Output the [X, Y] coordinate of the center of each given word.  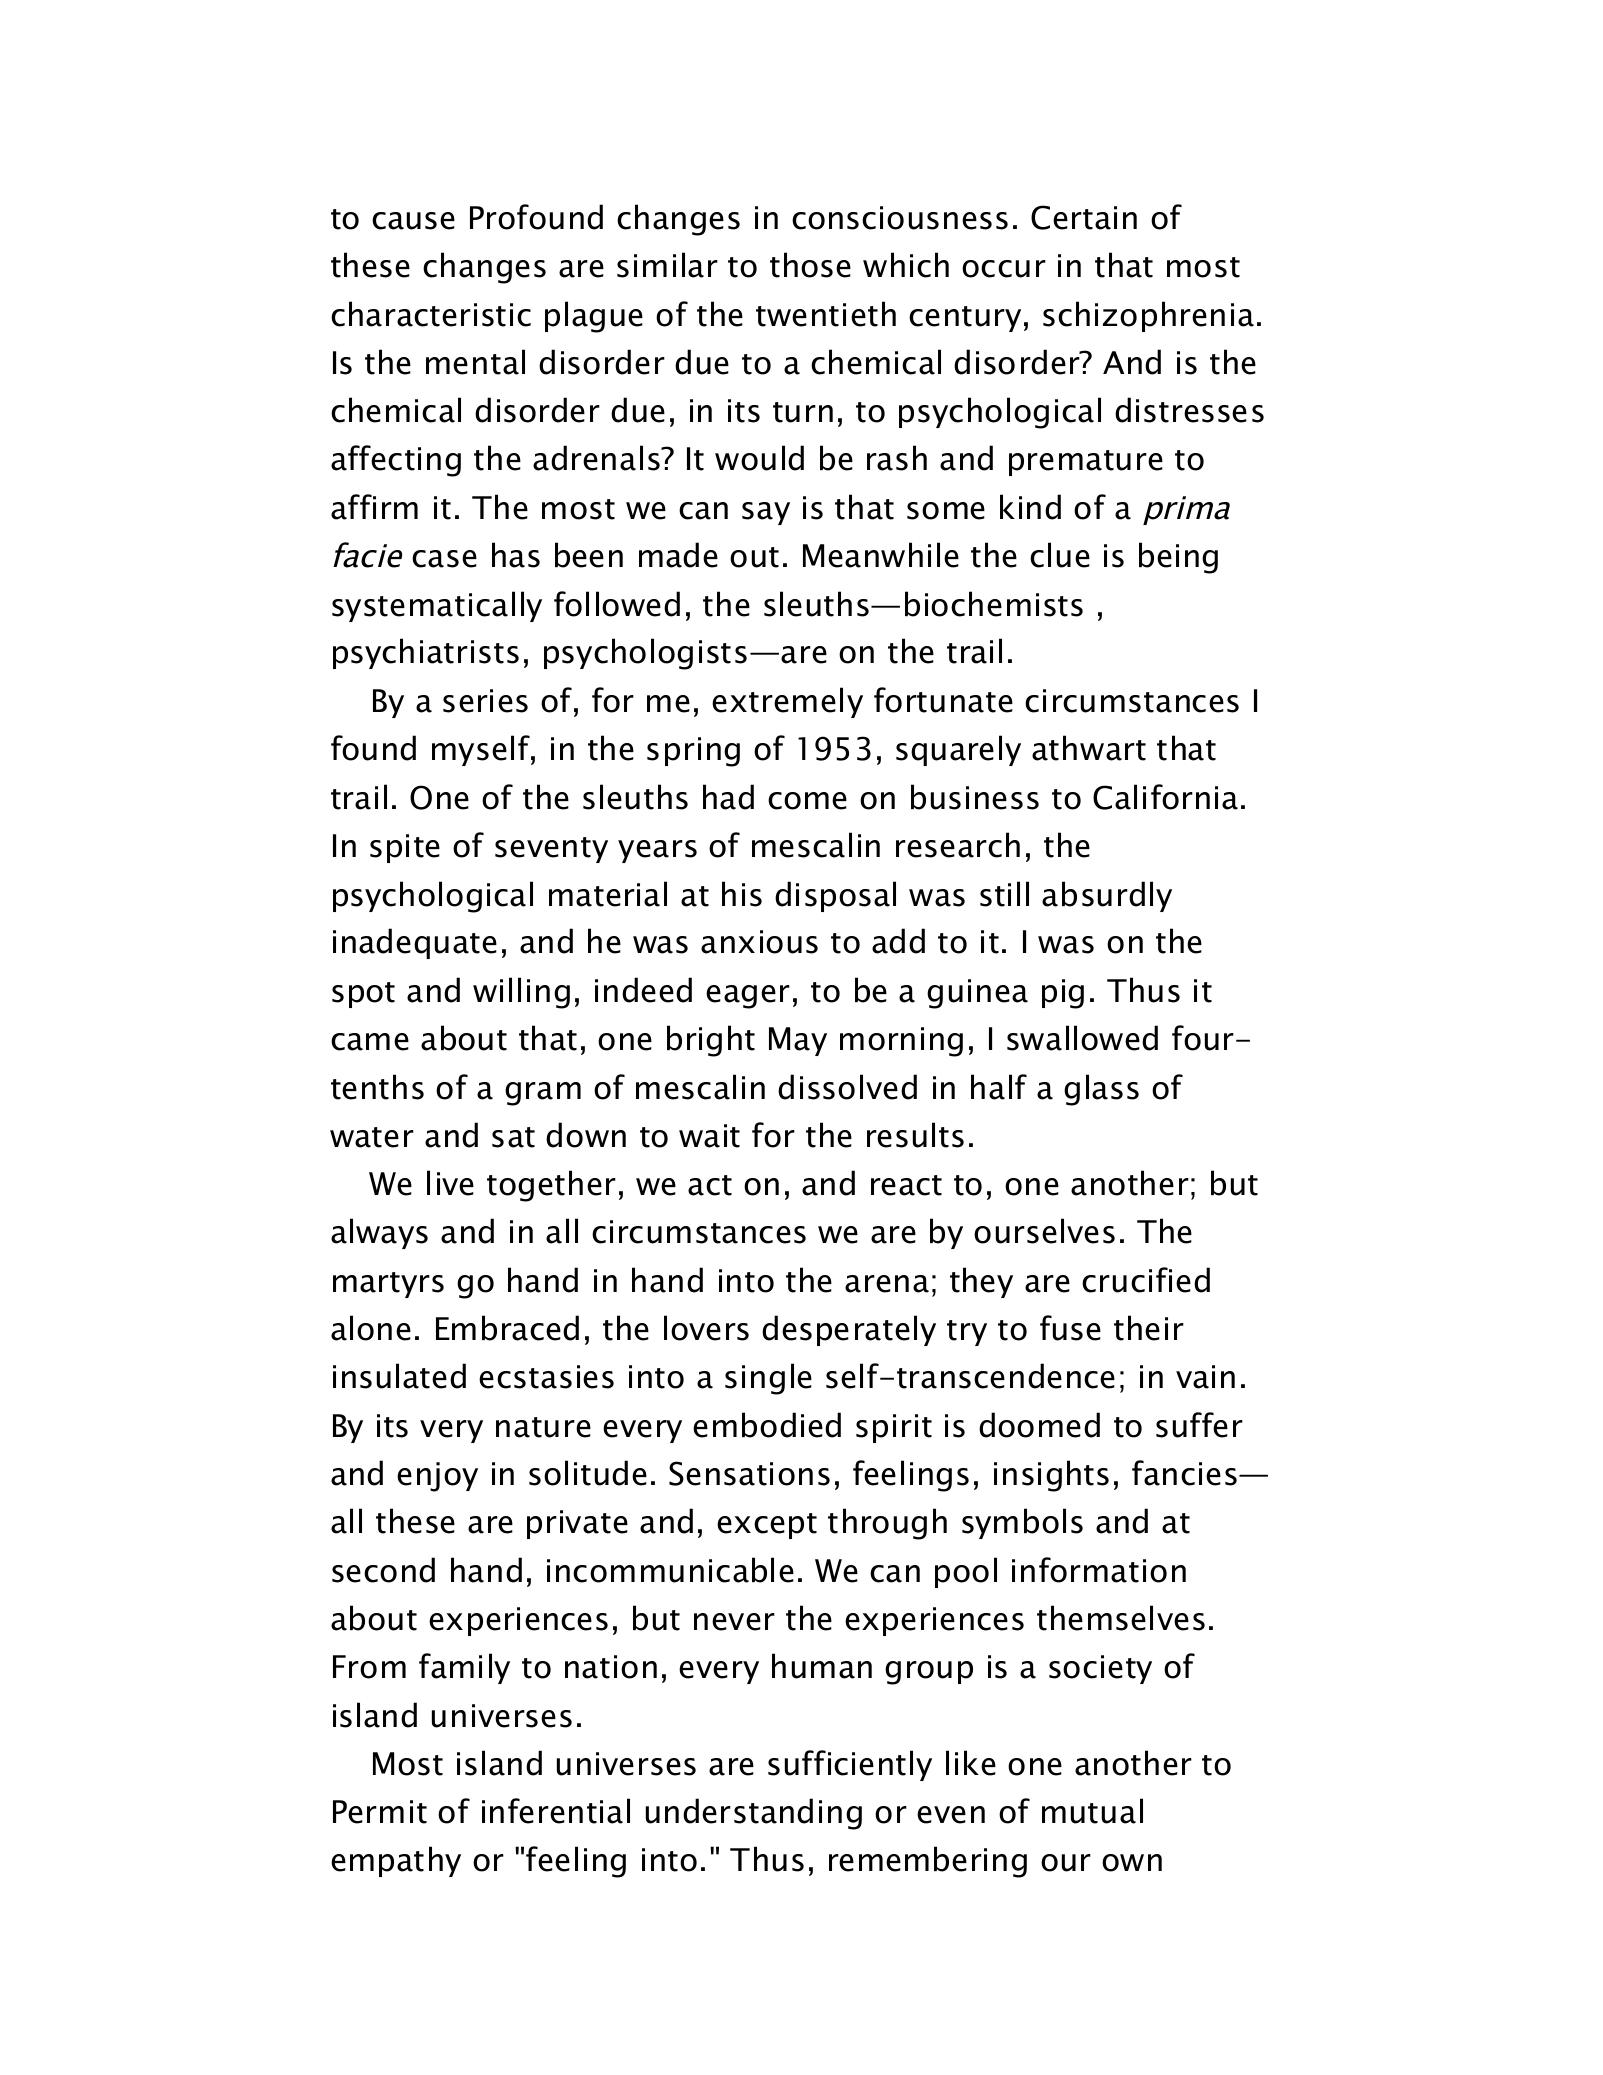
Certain [1084, 217]
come [807, 801]
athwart [1089, 748]
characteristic [431, 314]
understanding [754, 1814]
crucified [1146, 1280]
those [810, 265]
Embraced [507, 1328]
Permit [380, 1812]
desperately [849, 1330]
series [485, 701]
